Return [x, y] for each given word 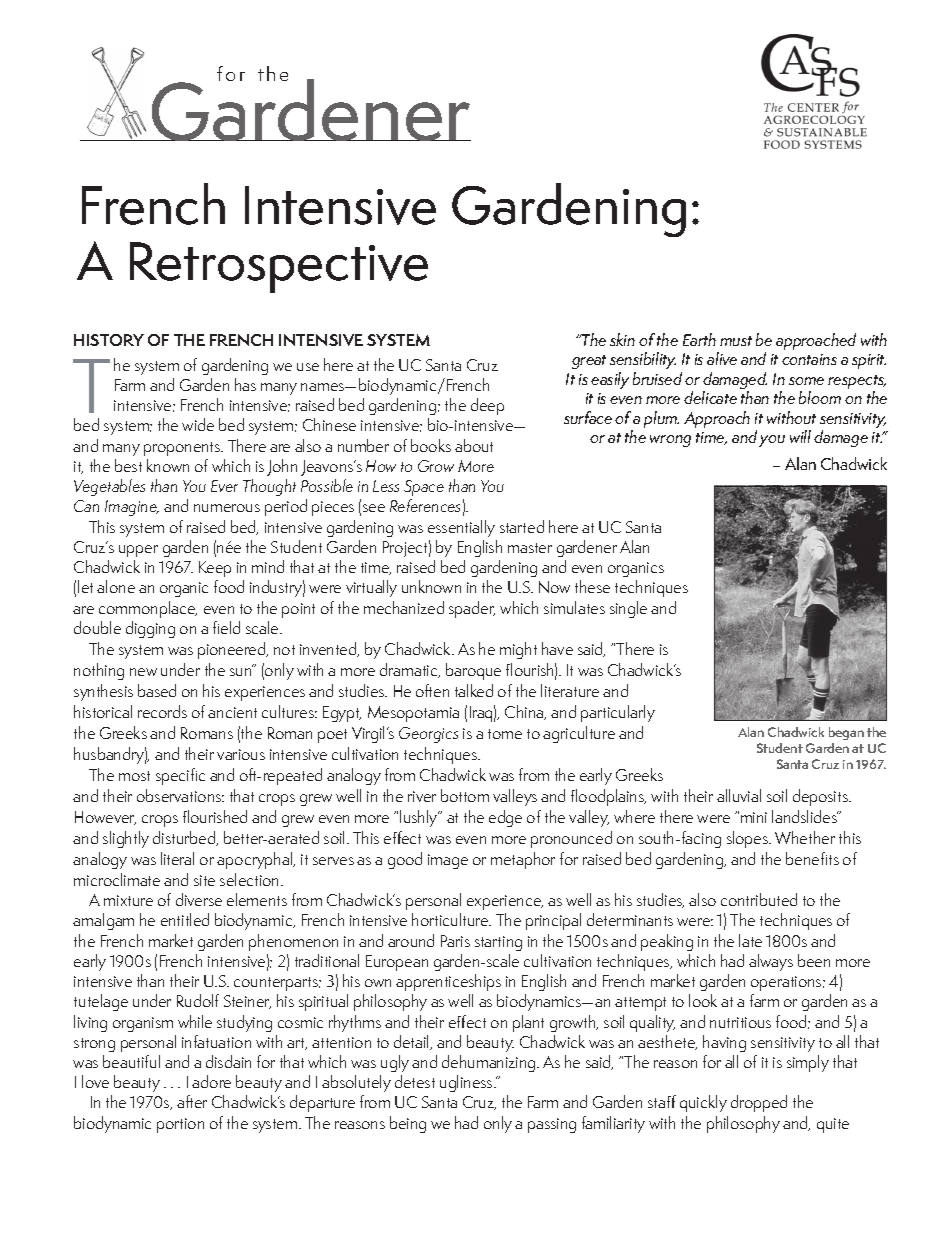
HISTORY [109, 340]
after [192, 1101]
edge [505, 818]
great [589, 362]
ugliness [467, 1083]
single [628, 609]
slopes [749, 839]
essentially [461, 528]
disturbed [185, 838]
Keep [215, 569]
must [736, 341]
